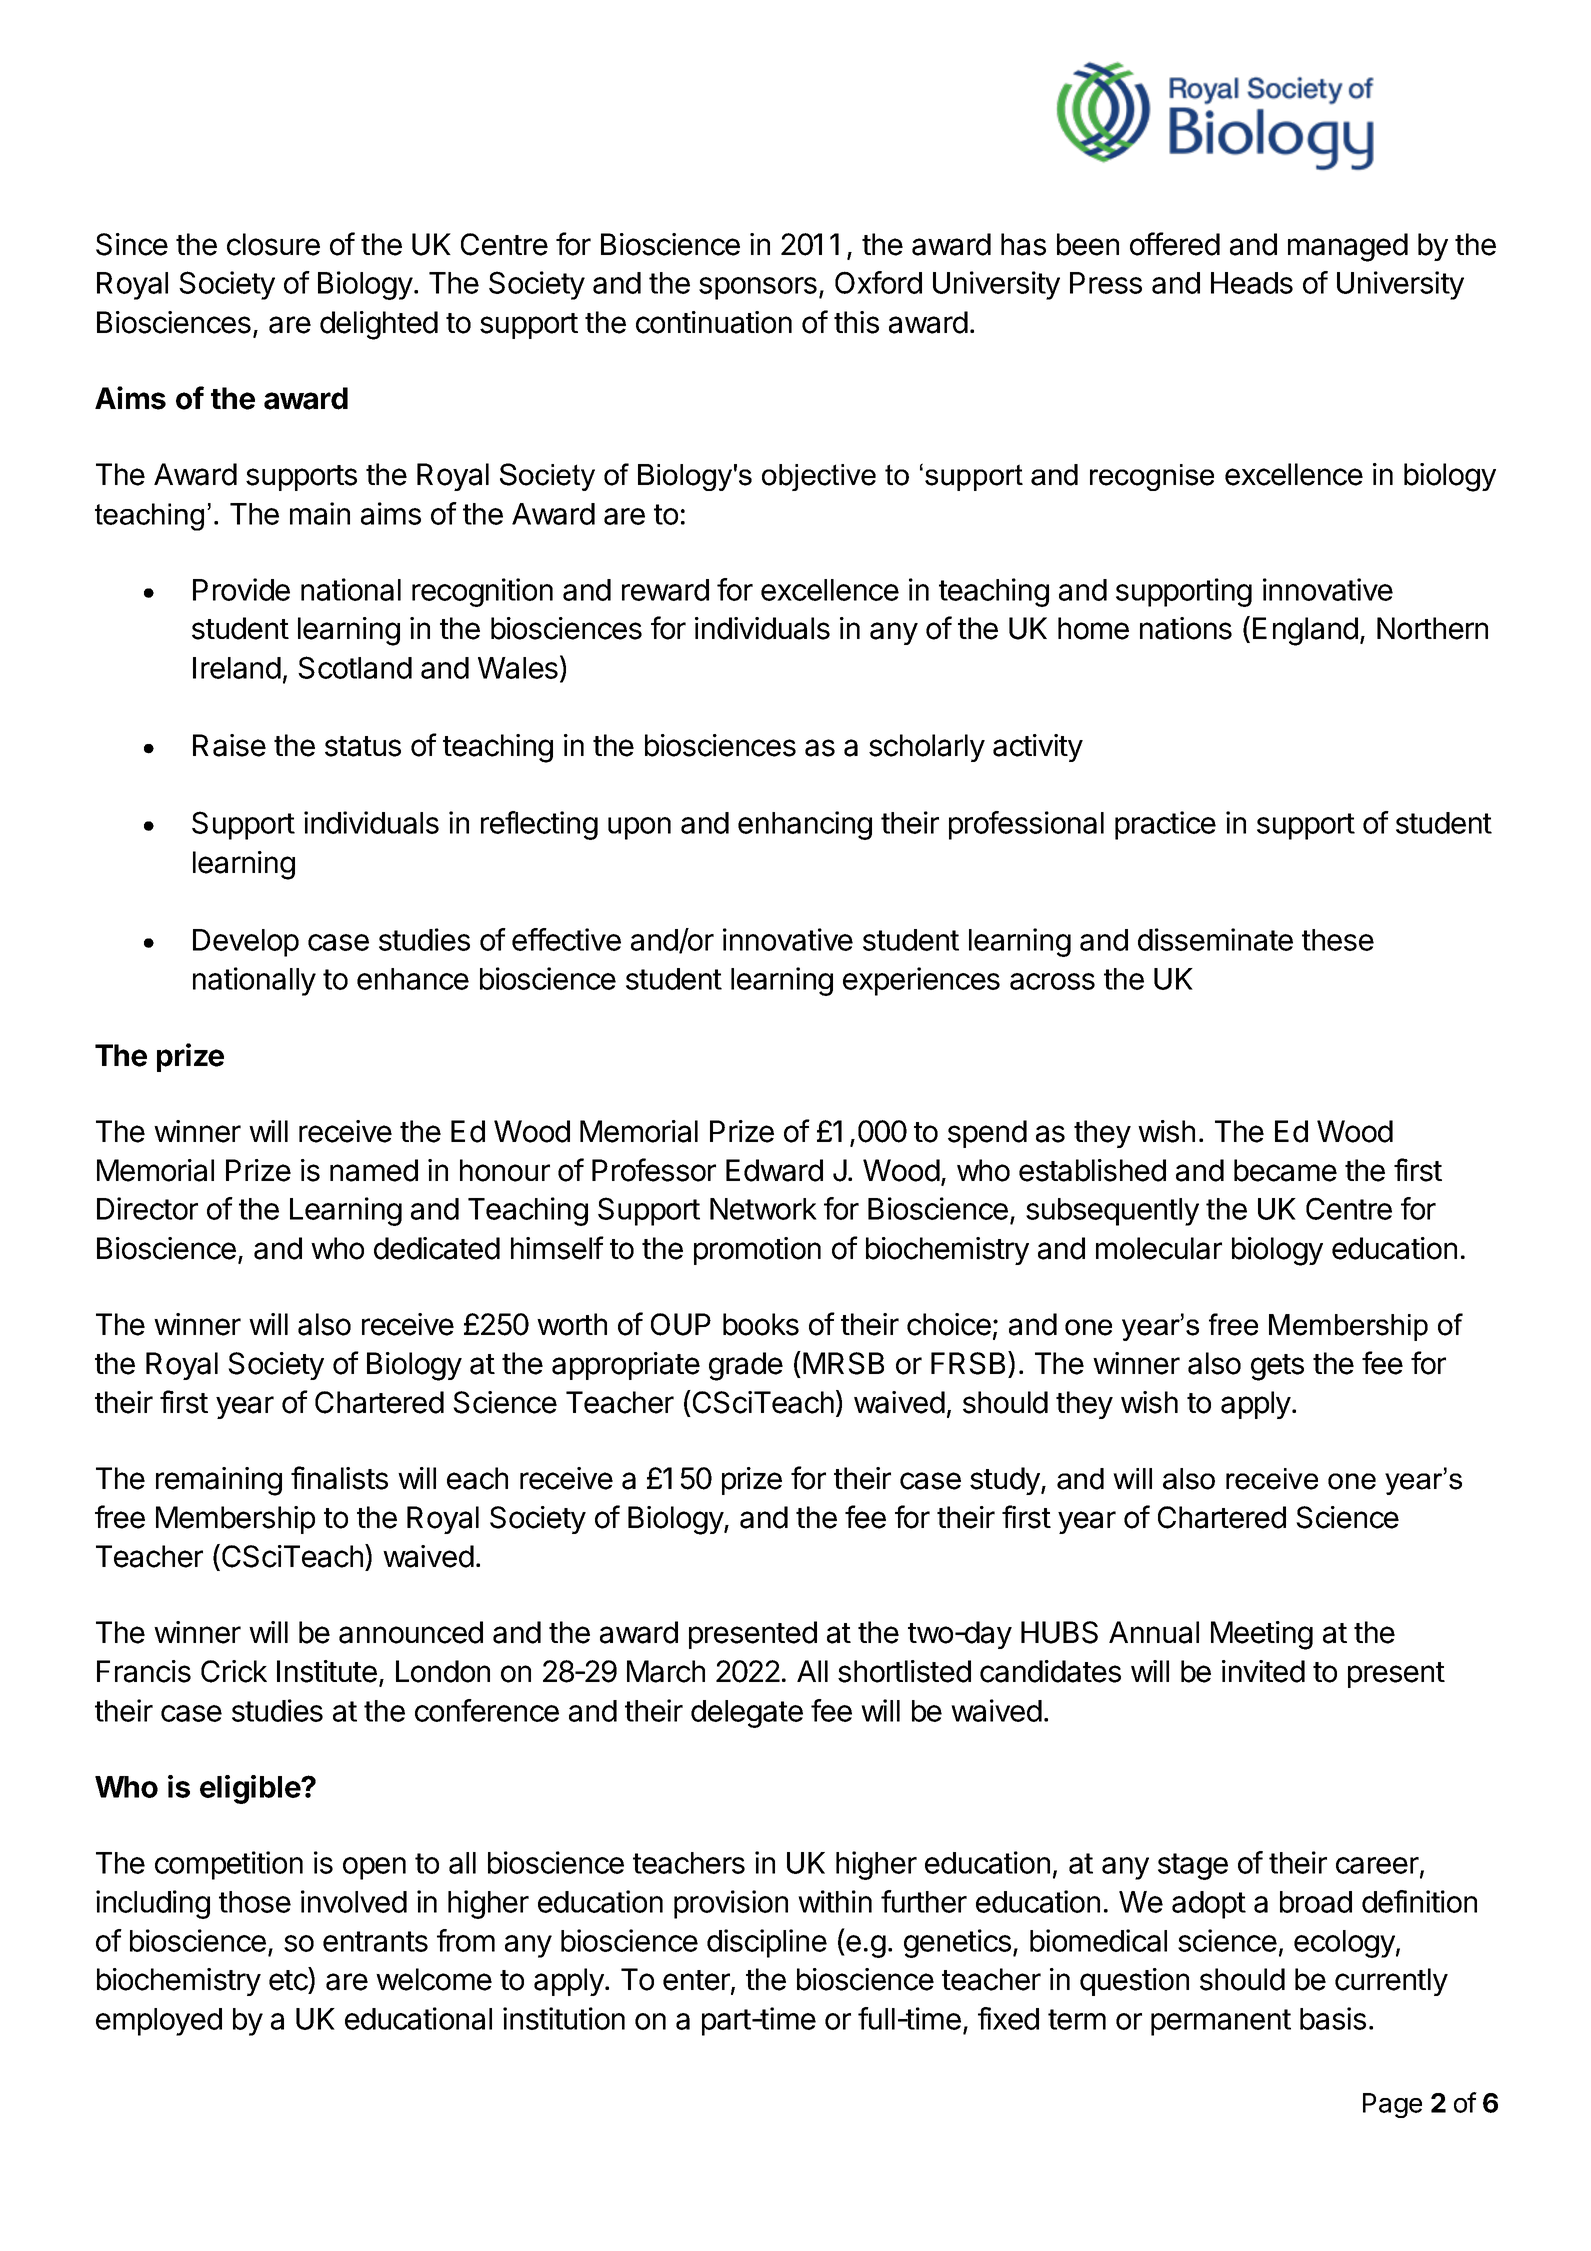 The image size is (1591, 2251). Describe the element at coordinates (1252, 283) in the document. I see `Heads` at that location.
